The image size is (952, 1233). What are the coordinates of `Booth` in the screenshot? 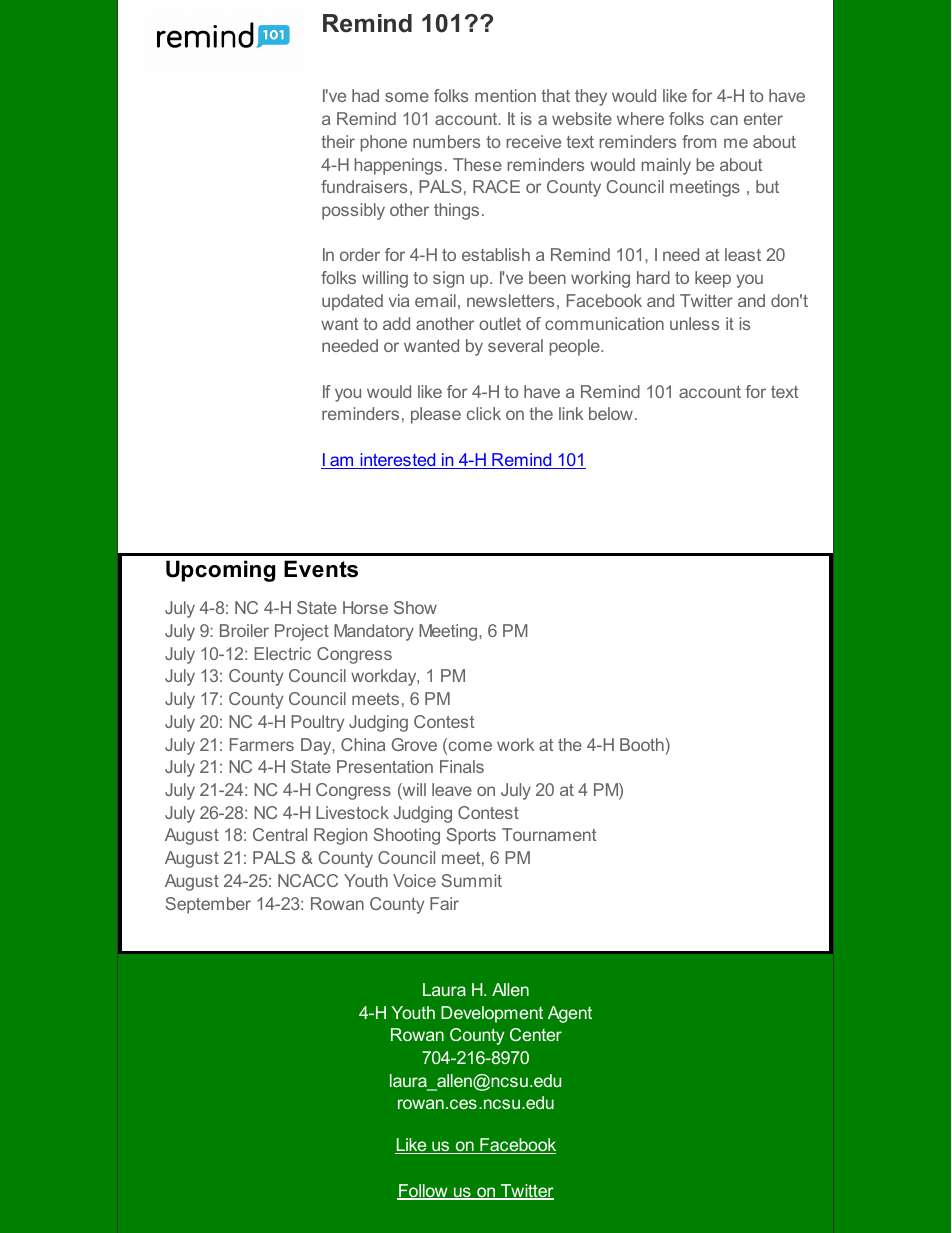 It's located at (643, 744).
